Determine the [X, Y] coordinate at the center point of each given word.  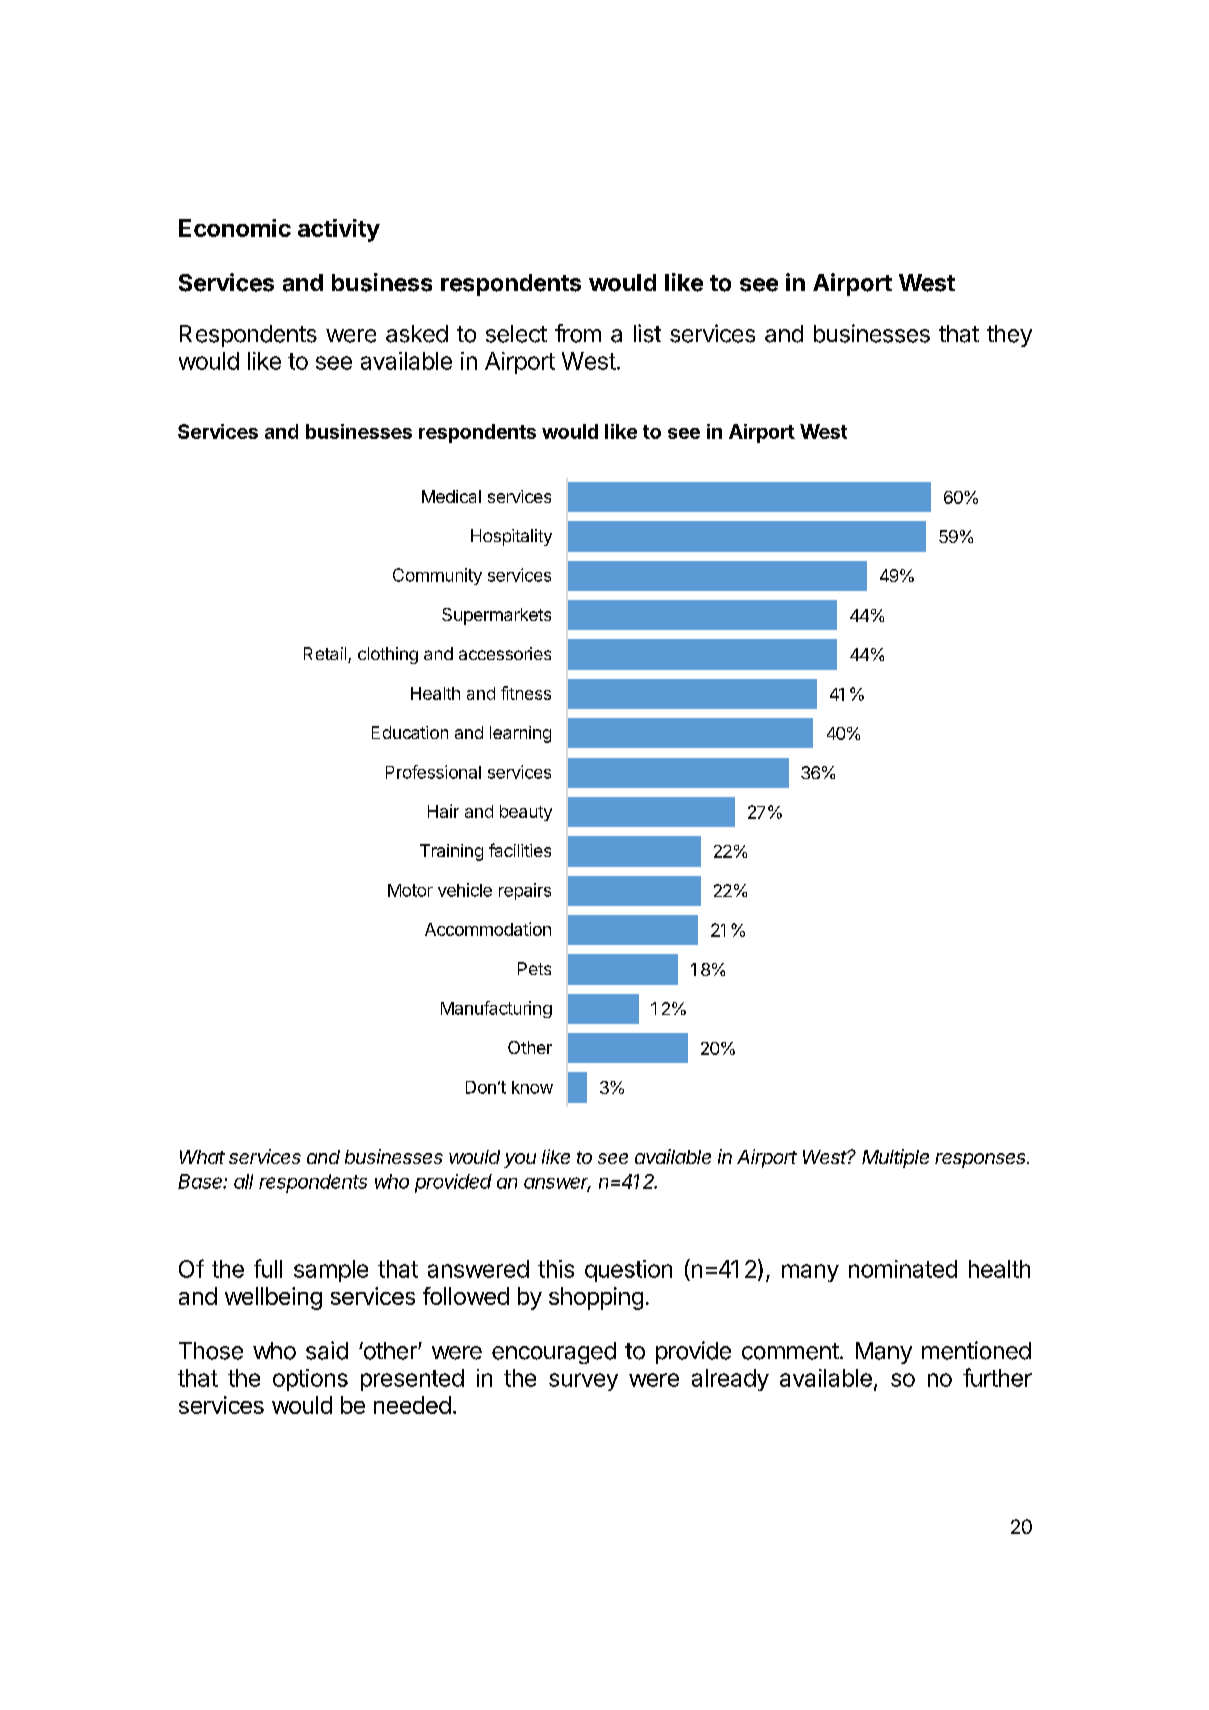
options [310, 1380]
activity [339, 230]
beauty [526, 813]
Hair [443, 811]
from [578, 333]
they [1009, 336]
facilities [520, 850]
